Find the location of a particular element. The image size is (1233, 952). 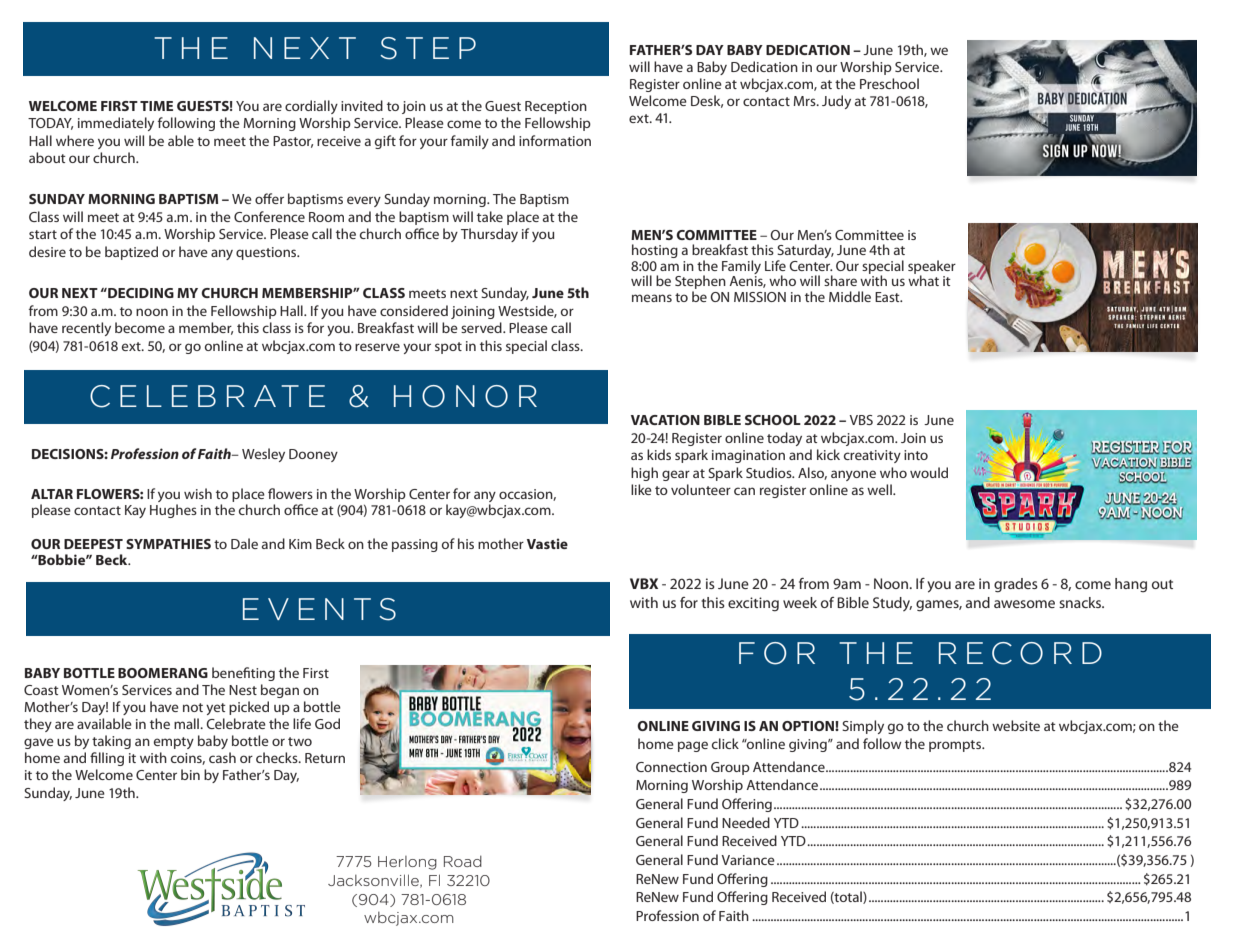

information is located at coordinates (555, 140).
